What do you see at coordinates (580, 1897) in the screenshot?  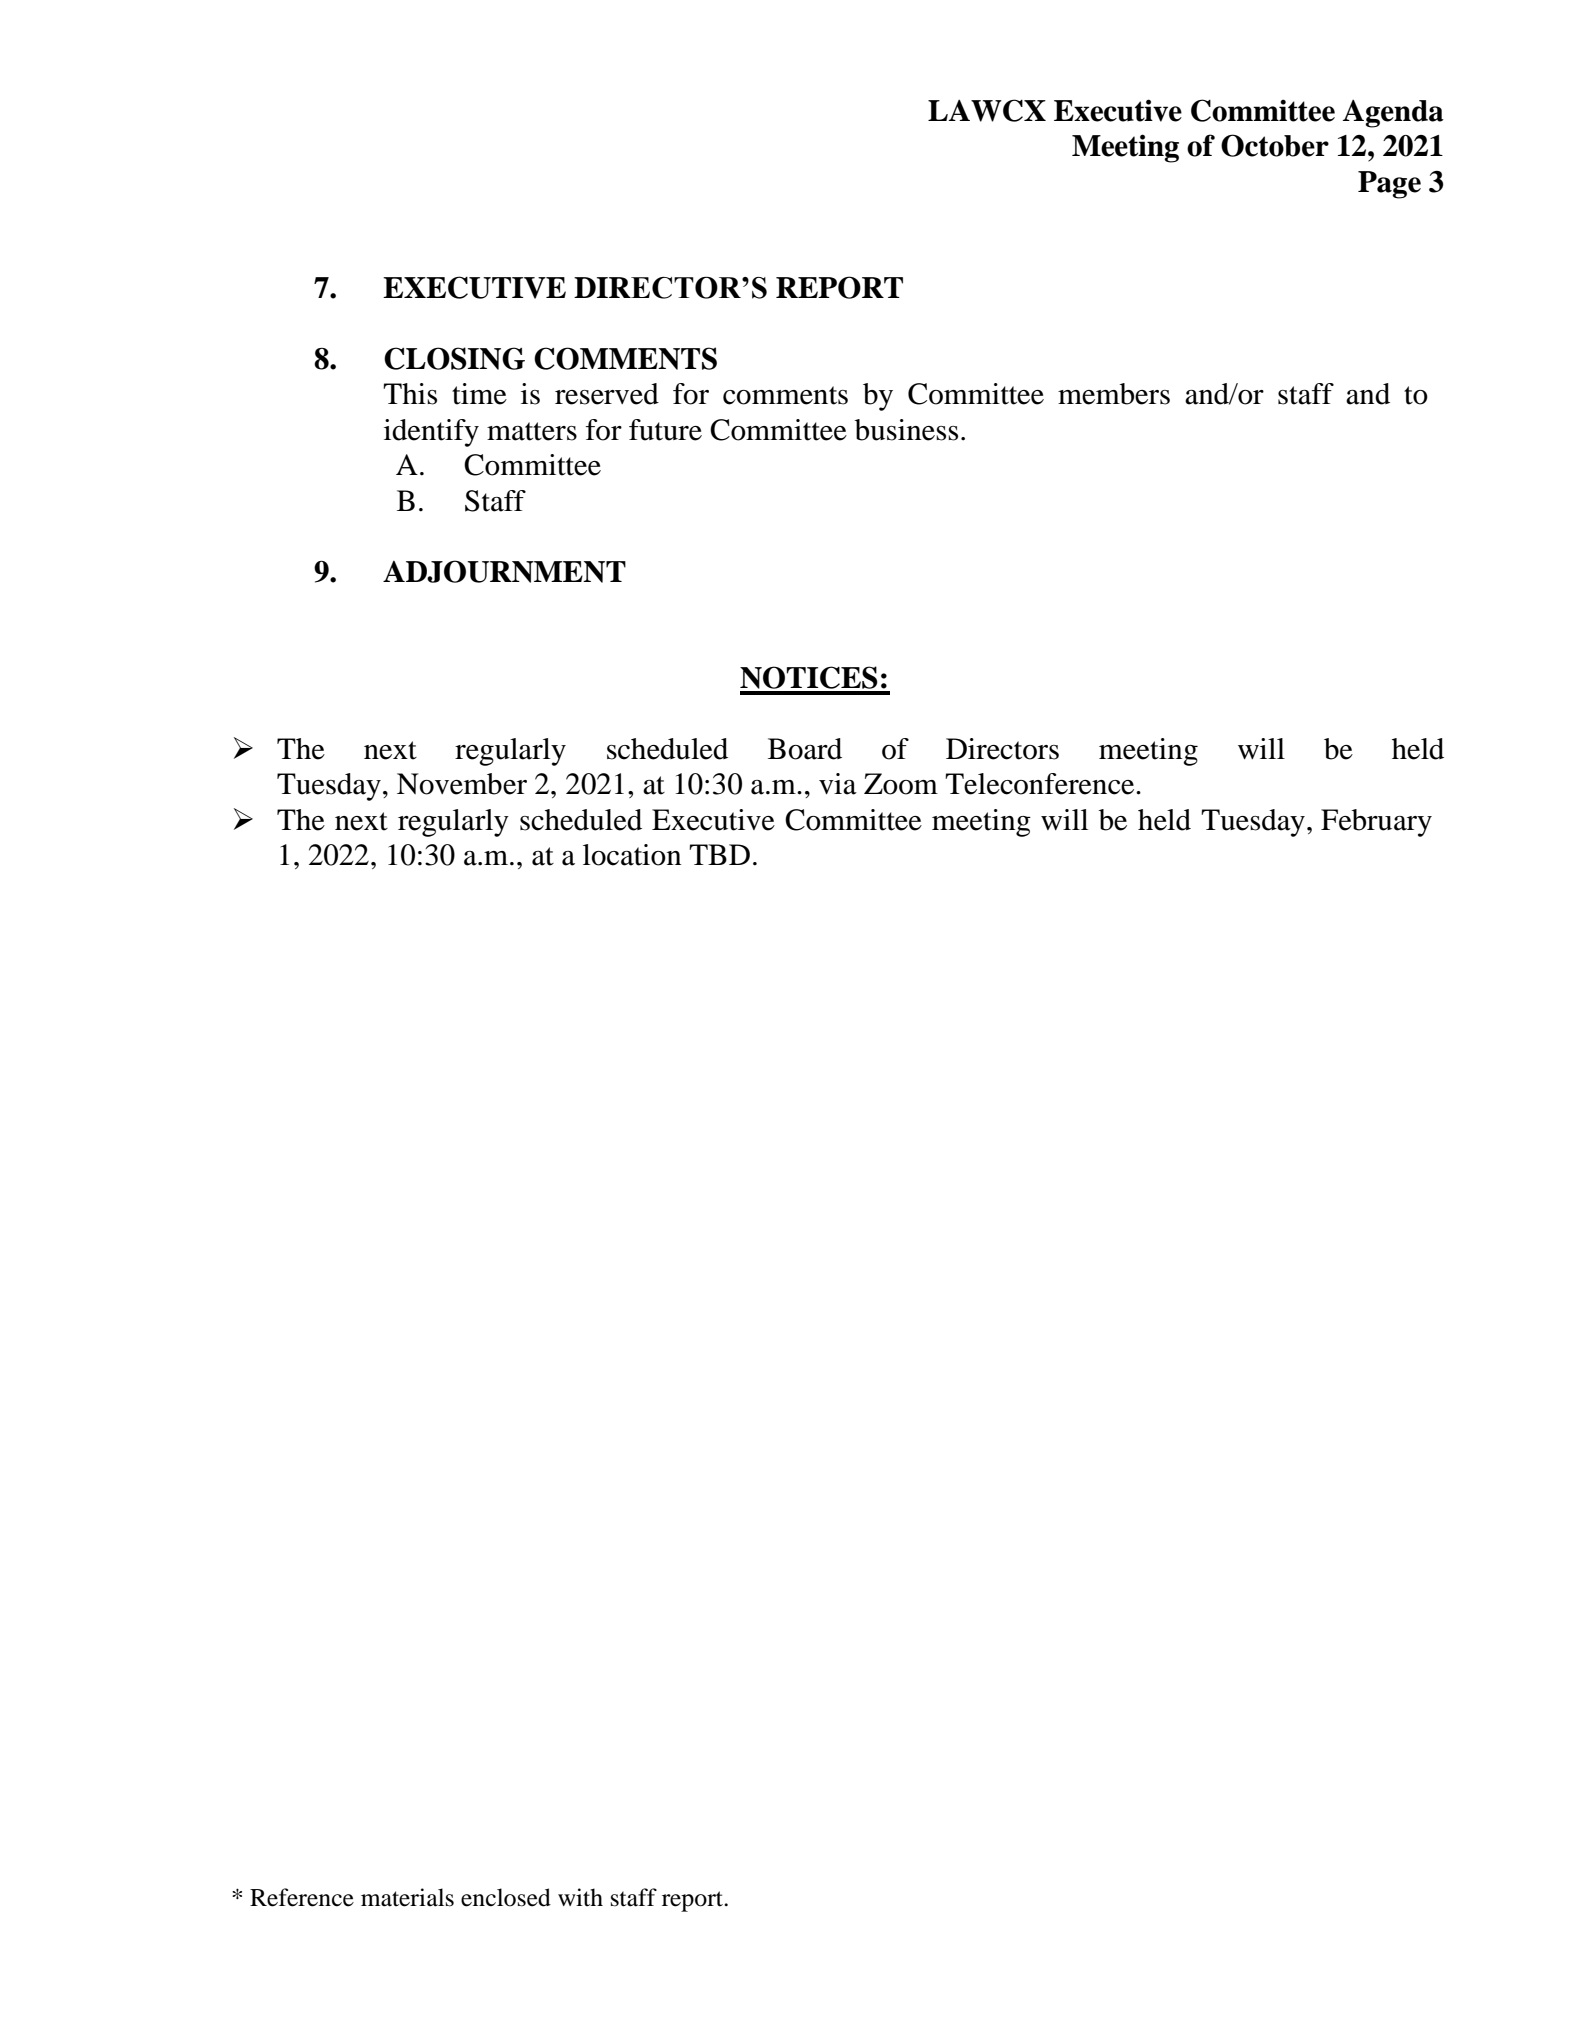 I see `with` at bounding box center [580, 1897].
